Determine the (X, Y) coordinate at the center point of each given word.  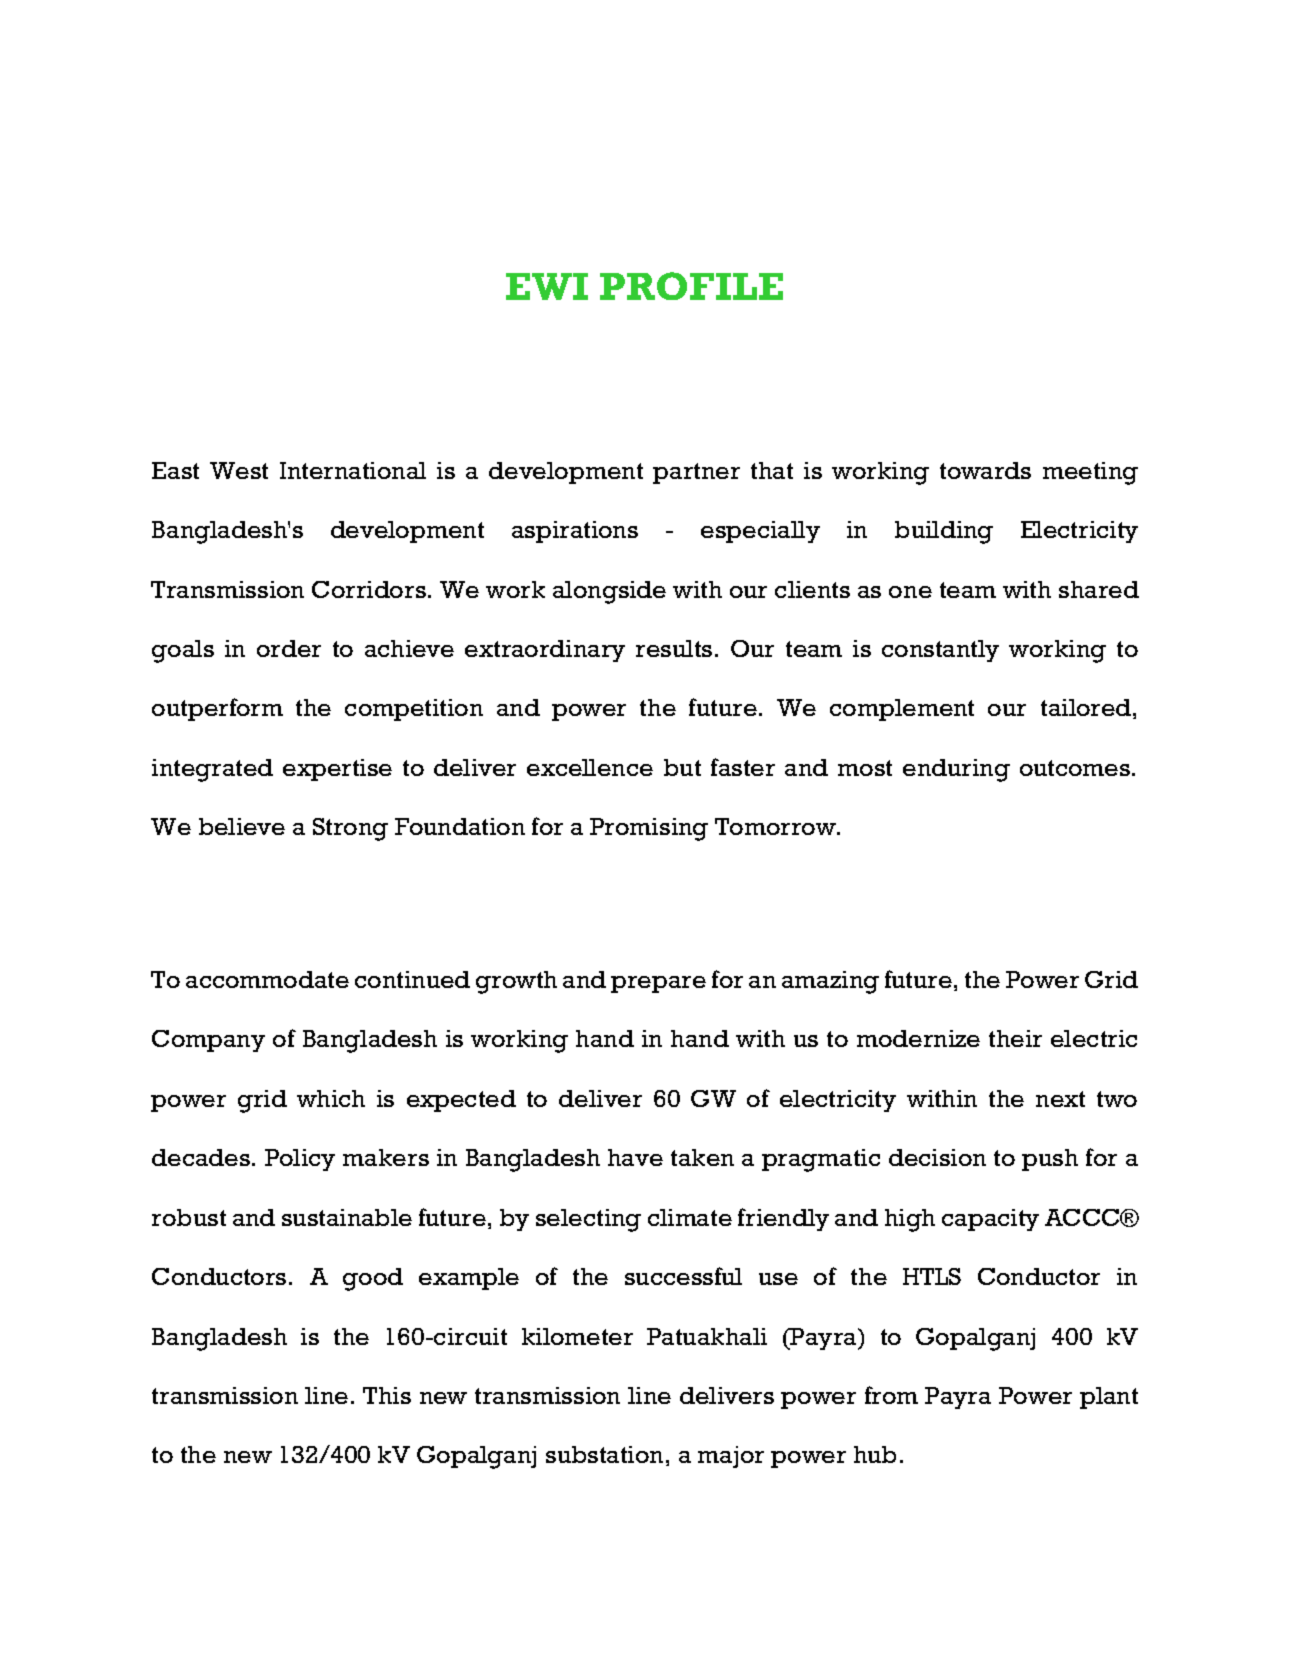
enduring (956, 770)
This (387, 1395)
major (731, 1457)
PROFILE (691, 286)
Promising (649, 829)
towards (985, 470)
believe (242, 826)
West (239, 470)
